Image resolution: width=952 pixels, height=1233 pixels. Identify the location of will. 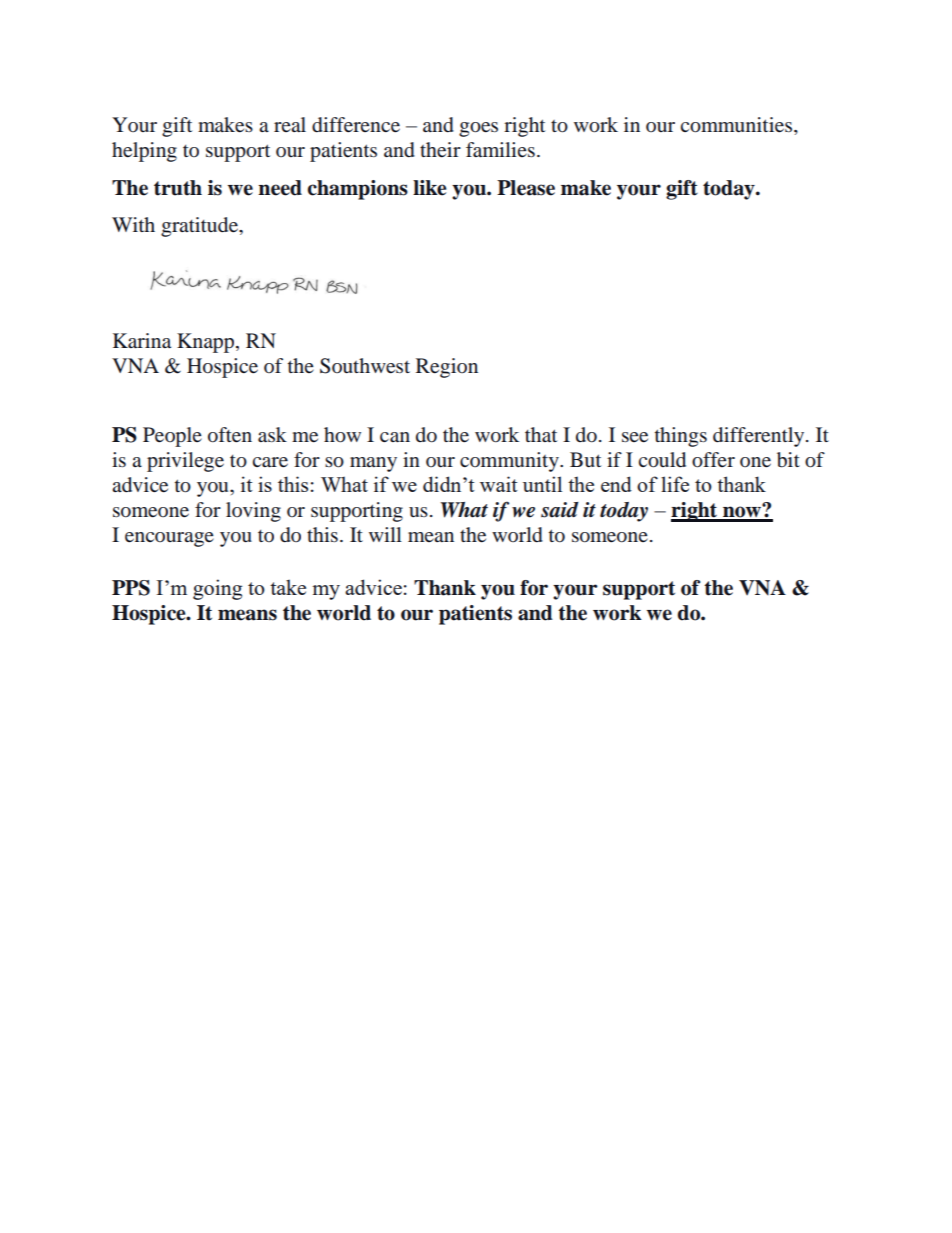
(385, 534).
